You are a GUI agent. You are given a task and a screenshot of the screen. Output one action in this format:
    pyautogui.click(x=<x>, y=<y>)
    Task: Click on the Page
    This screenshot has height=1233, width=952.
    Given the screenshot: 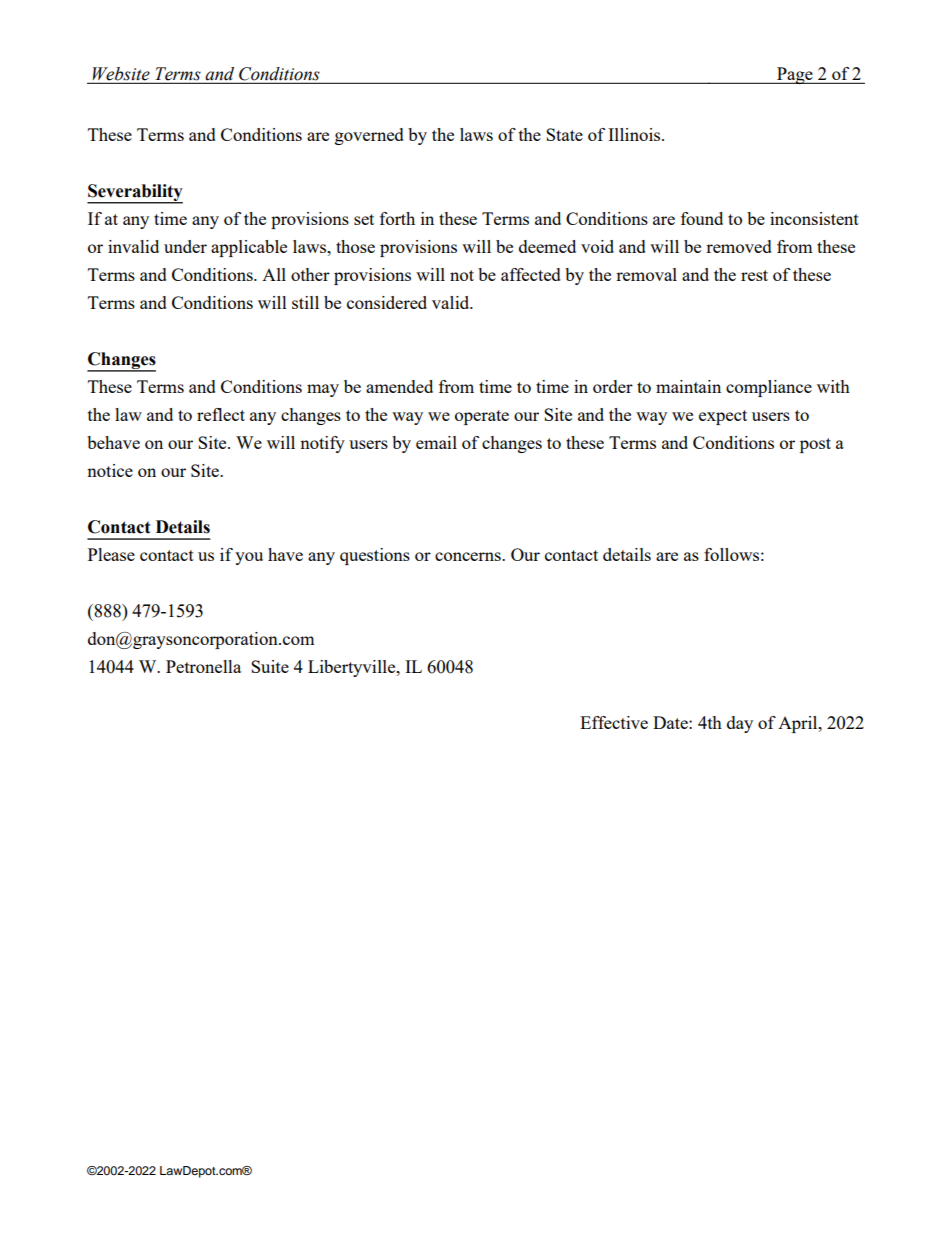 What is the action you would take?
    pyautogui.click(x=795, y=75)
